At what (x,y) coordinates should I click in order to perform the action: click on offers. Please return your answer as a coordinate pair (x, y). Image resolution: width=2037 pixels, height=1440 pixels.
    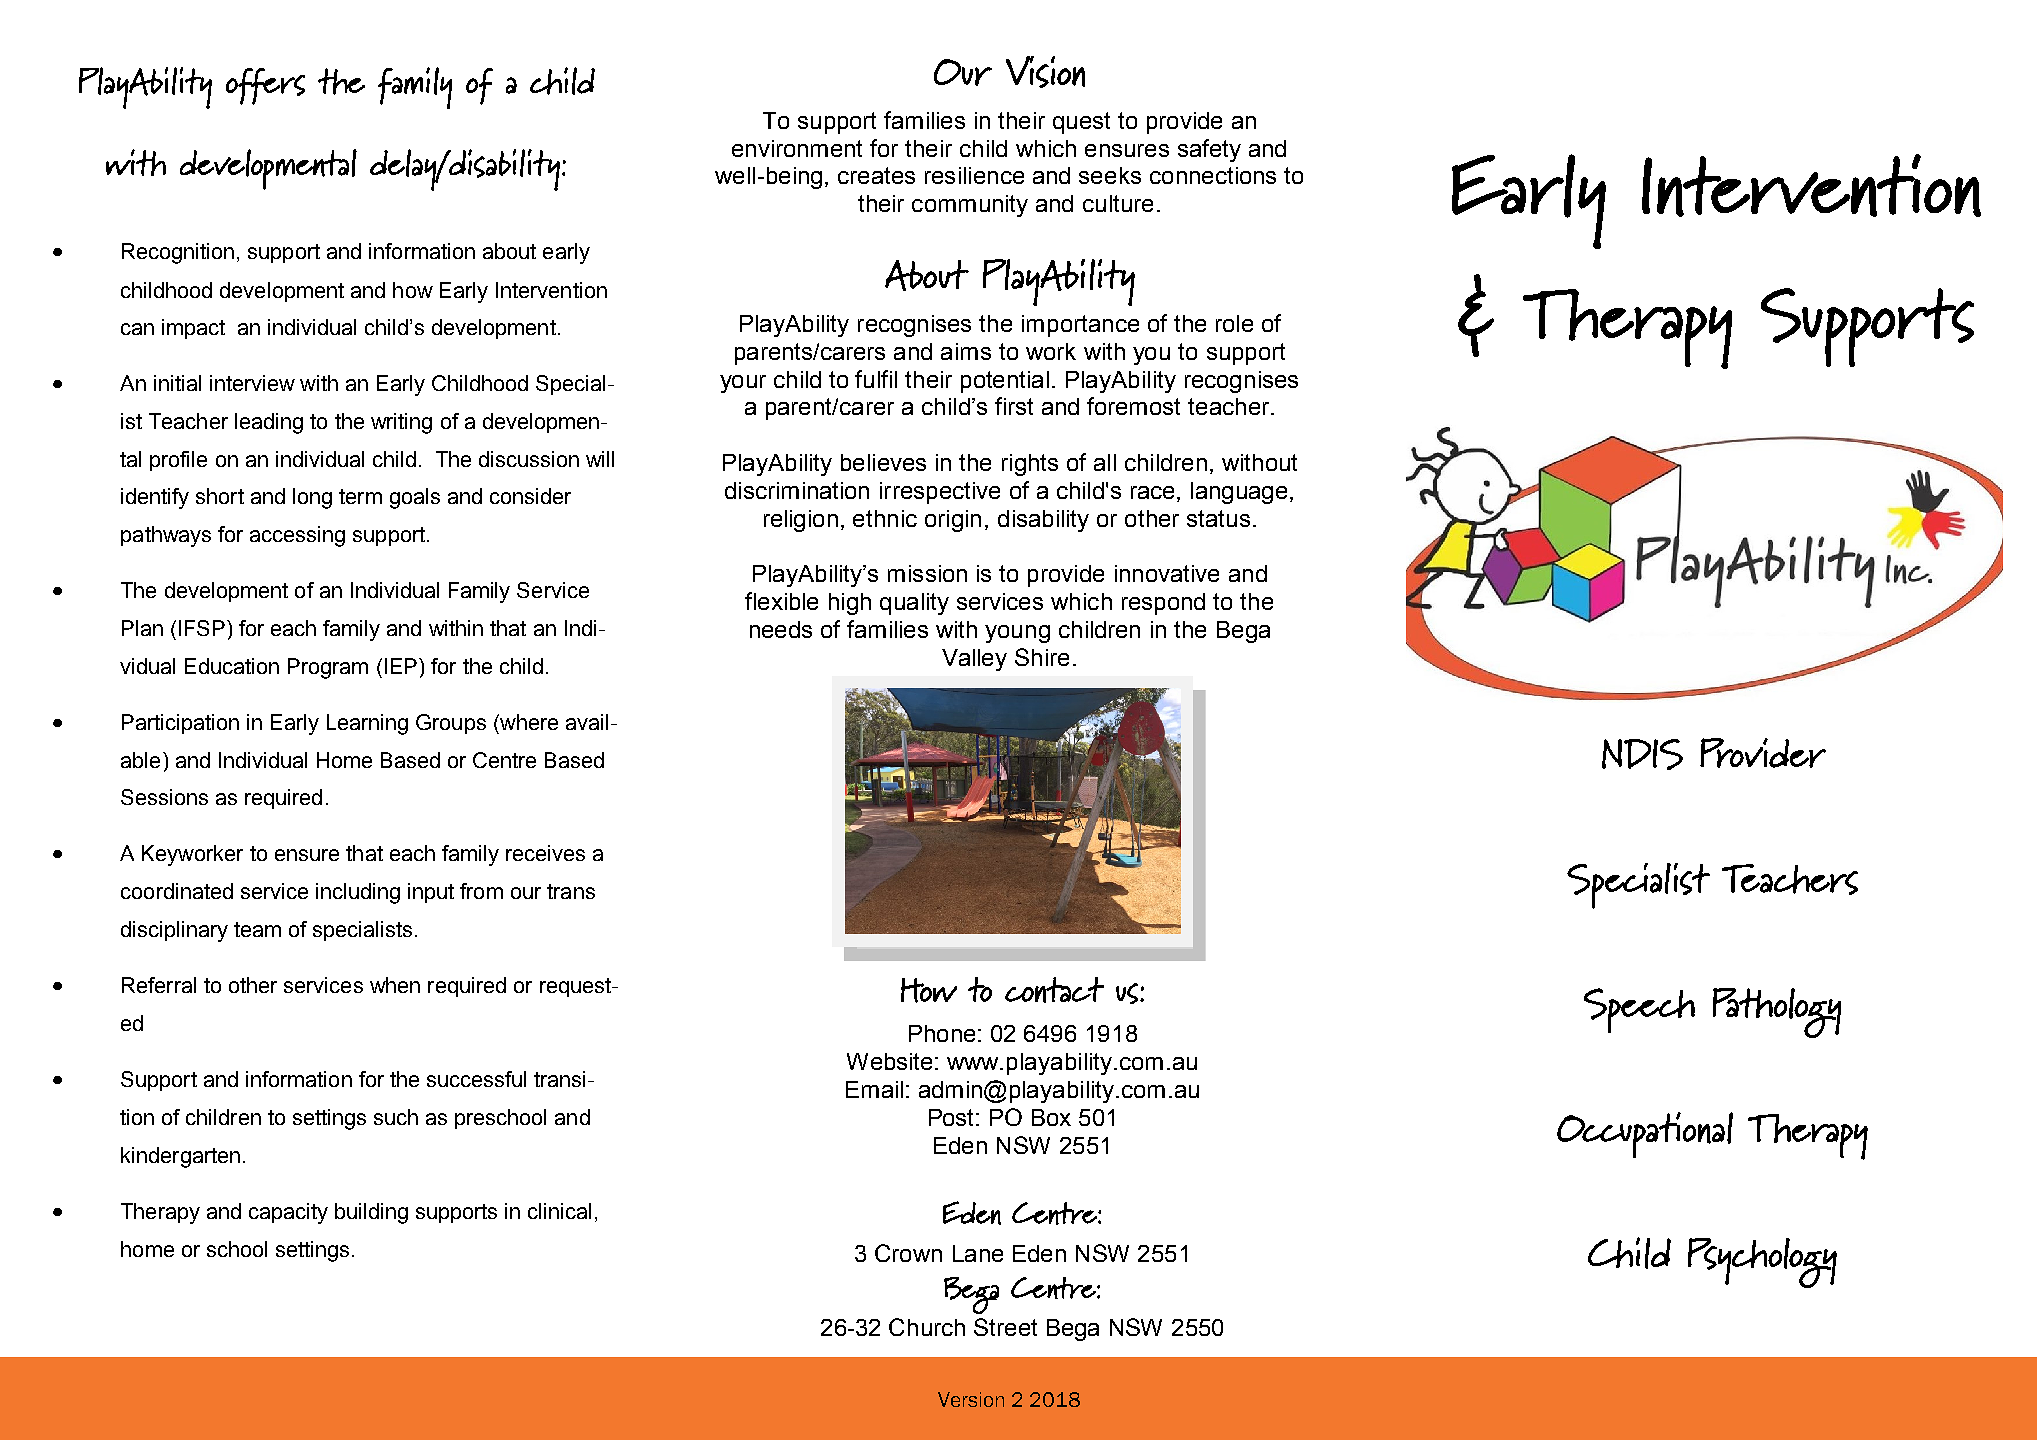
    Looking at the image, I should click on (265, 86).
